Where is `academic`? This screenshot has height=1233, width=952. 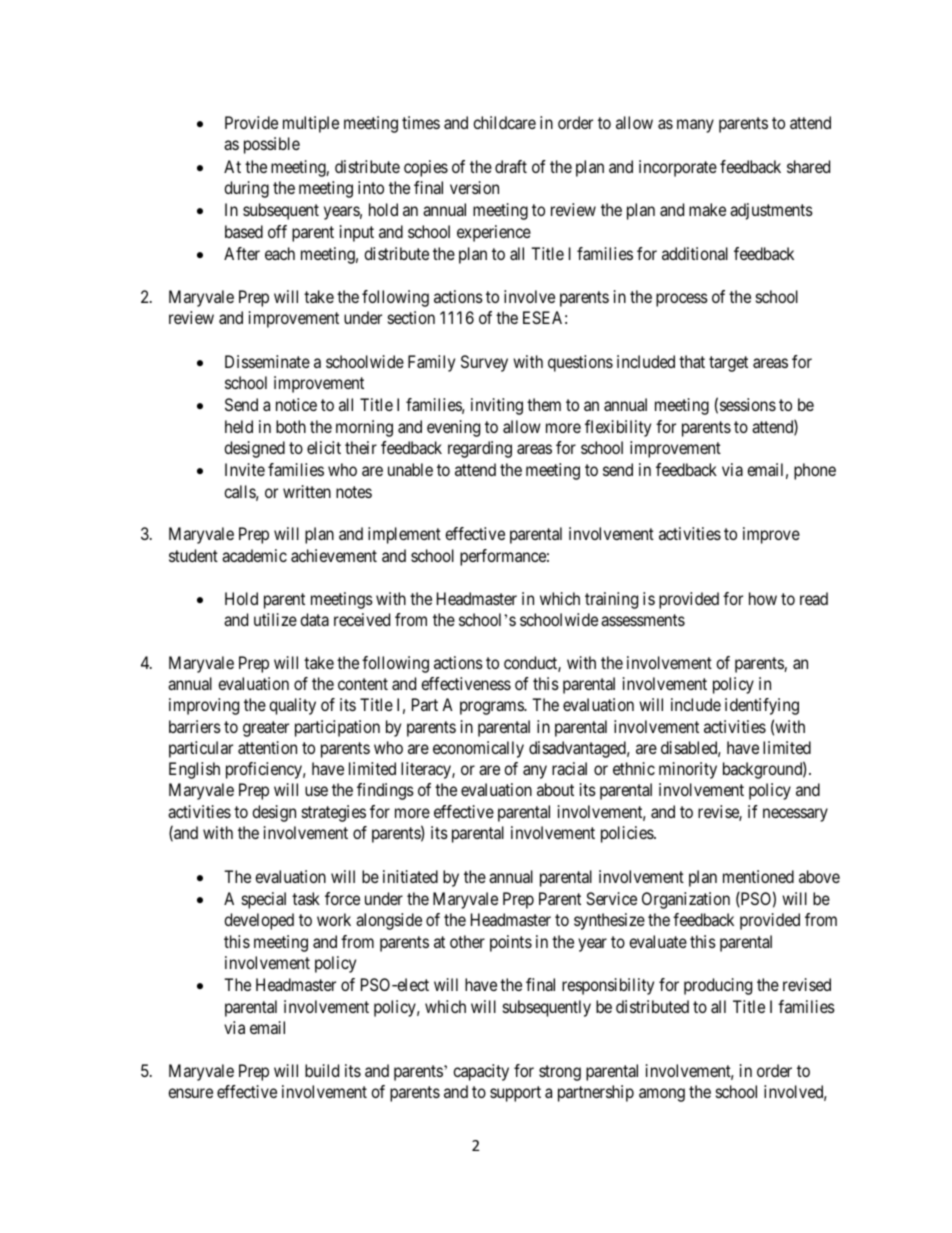 academic is located at coordinates (254, 555).
